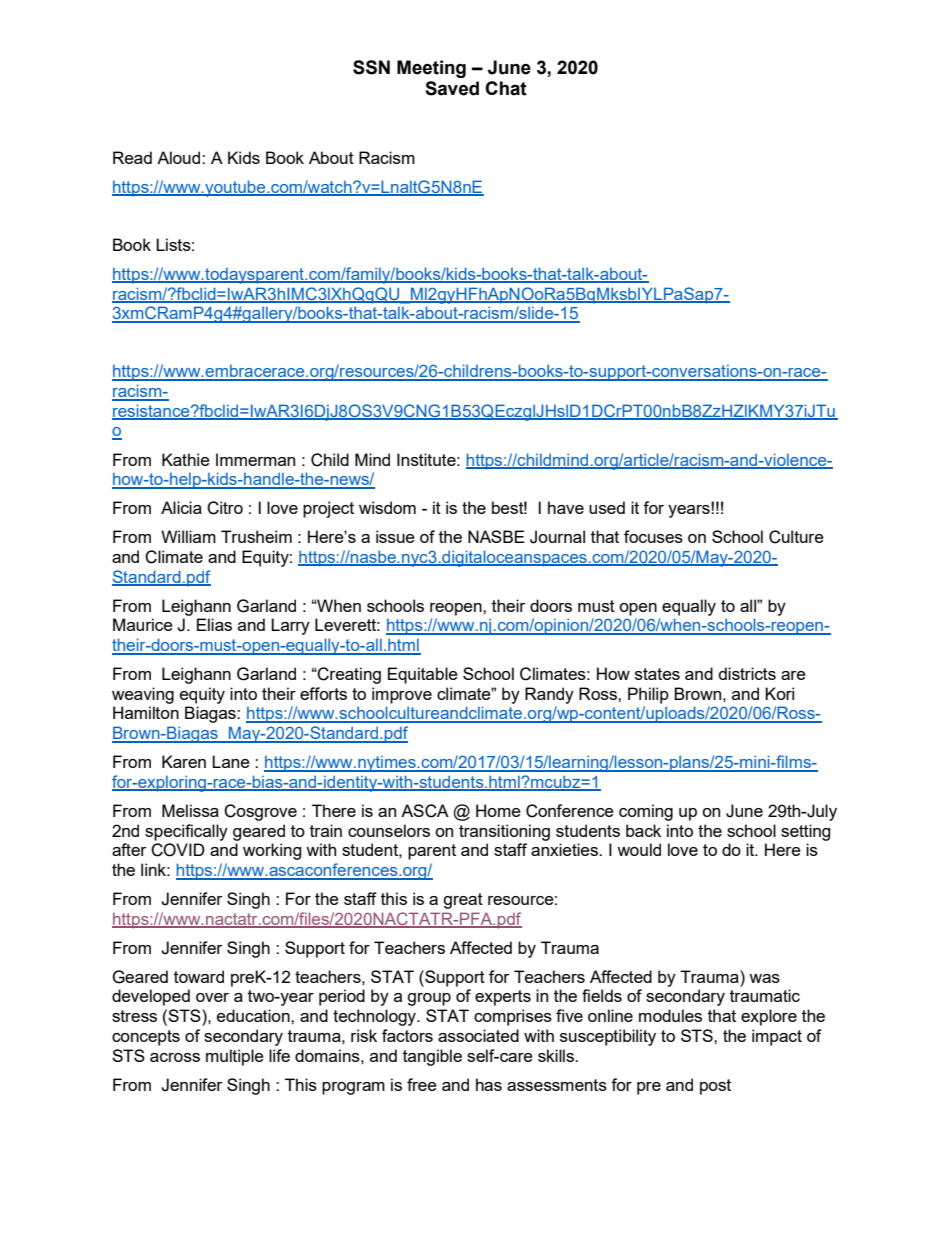 The height and width of the page is (1233, 952). I want to click on associated, so click(478, 1035).
